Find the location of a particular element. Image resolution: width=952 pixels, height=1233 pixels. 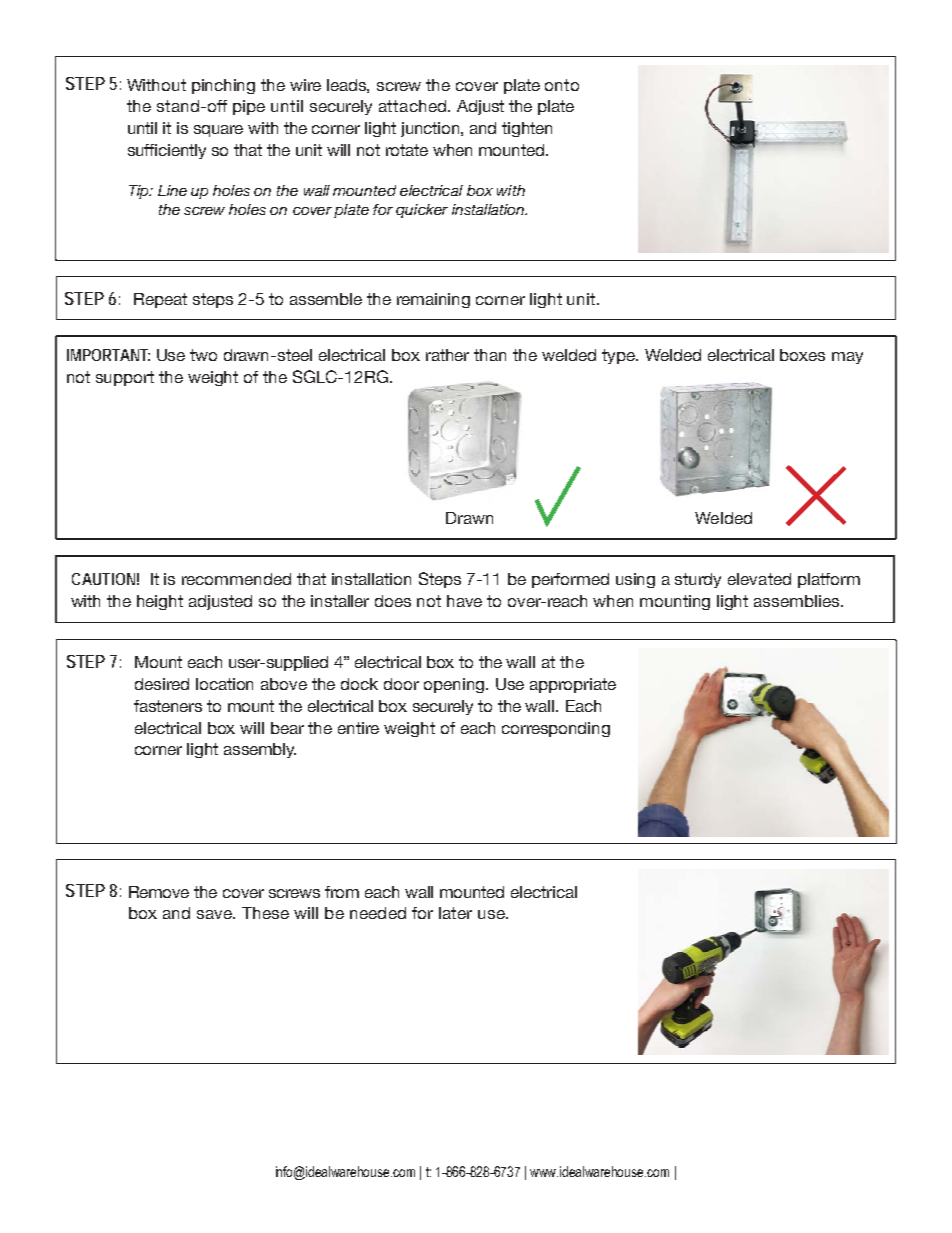

remaining is located at coordinates (433, 300).
